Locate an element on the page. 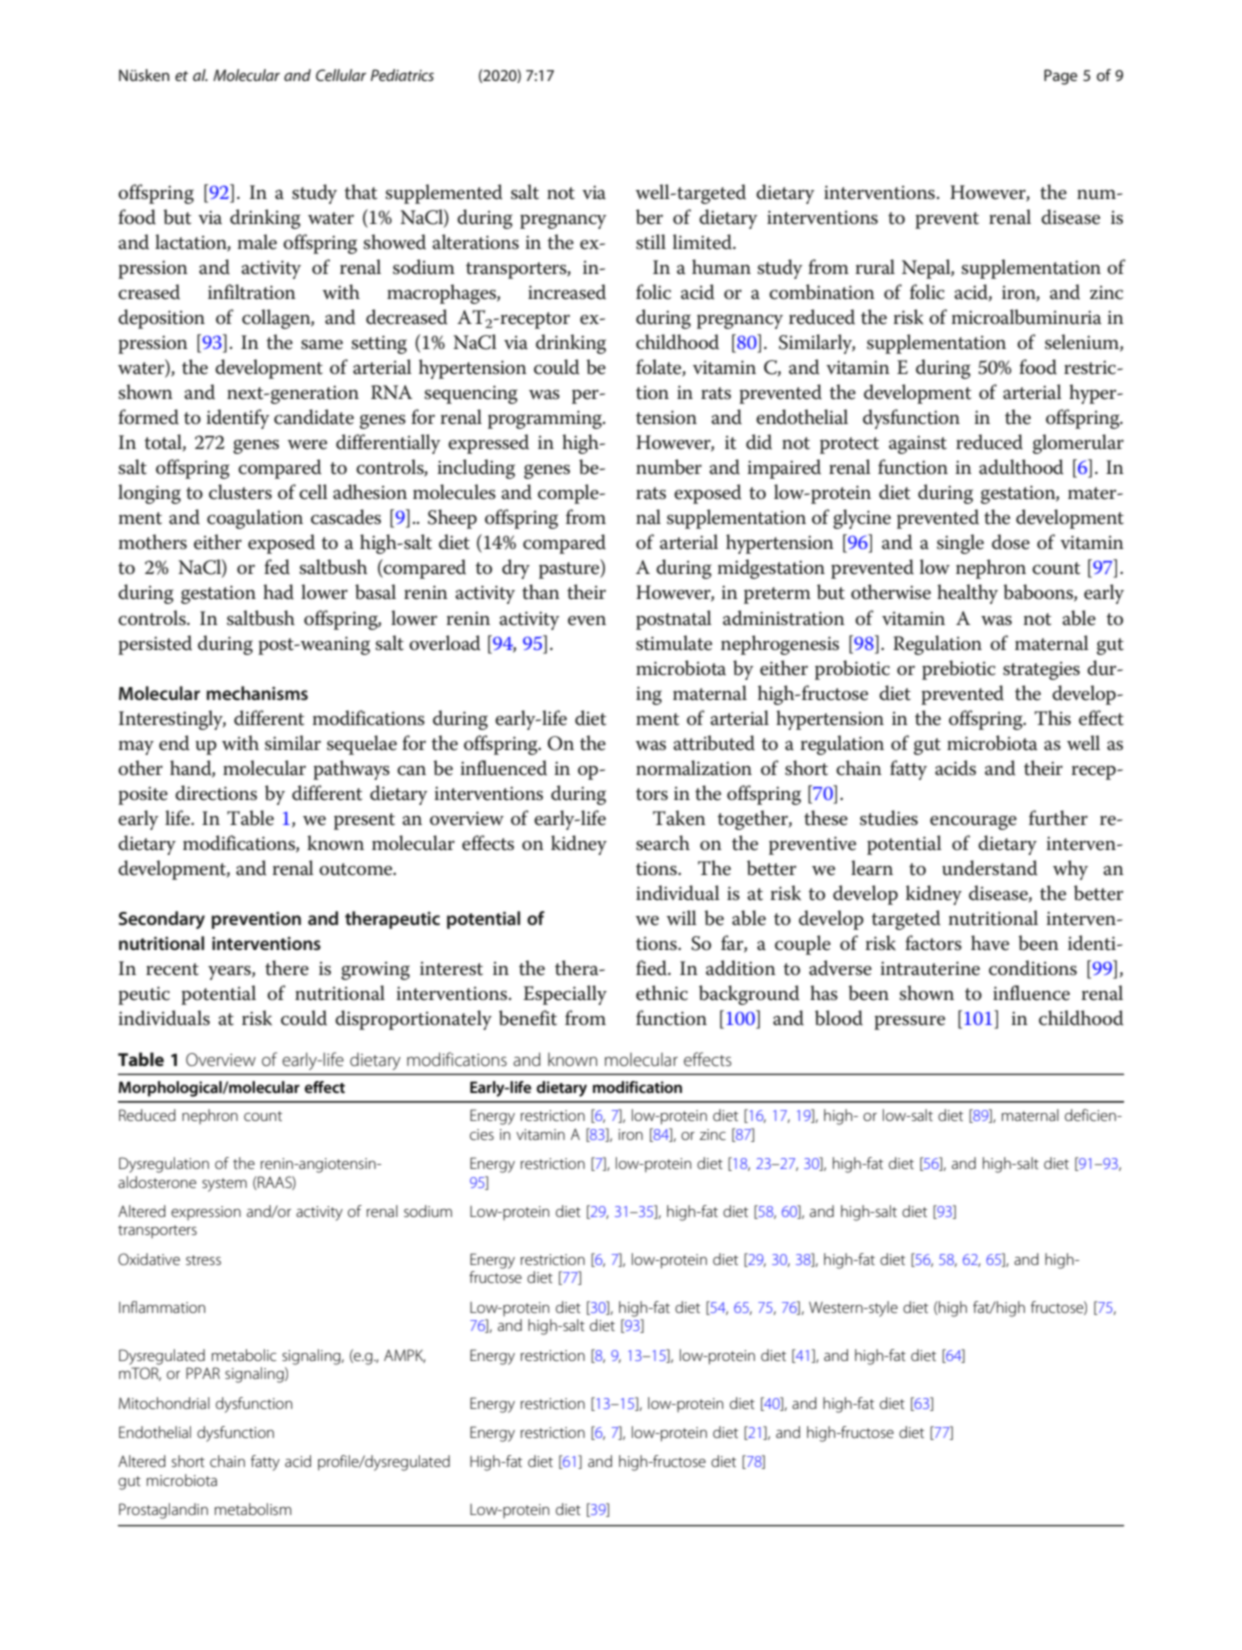 This document has height=1650, width=1242. Taken is located at coordinates (679, 818).
